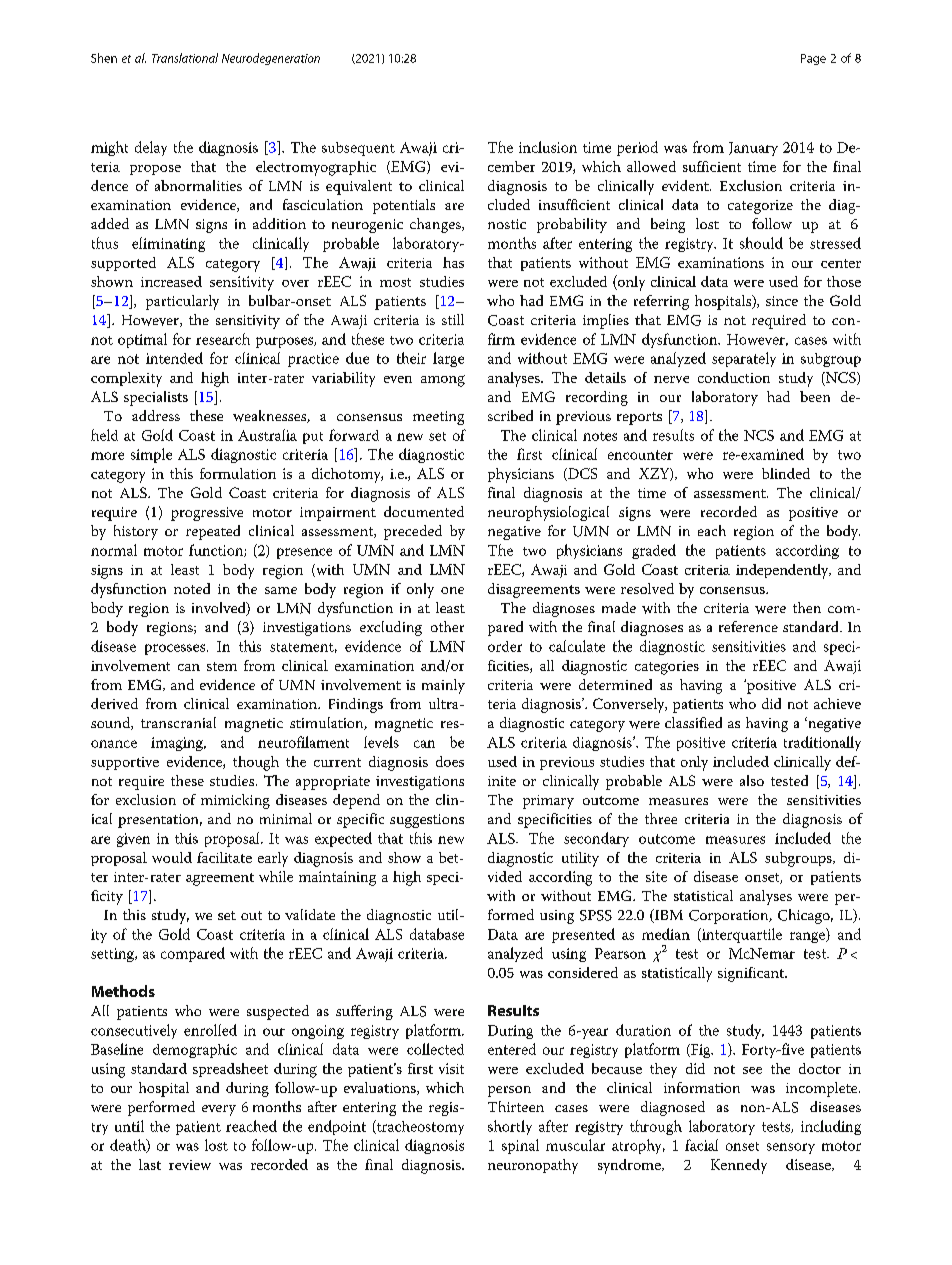  What do you see at coordinates (453, 319) in the screenshot?
I see `still` at bounding box center [453, 319].
